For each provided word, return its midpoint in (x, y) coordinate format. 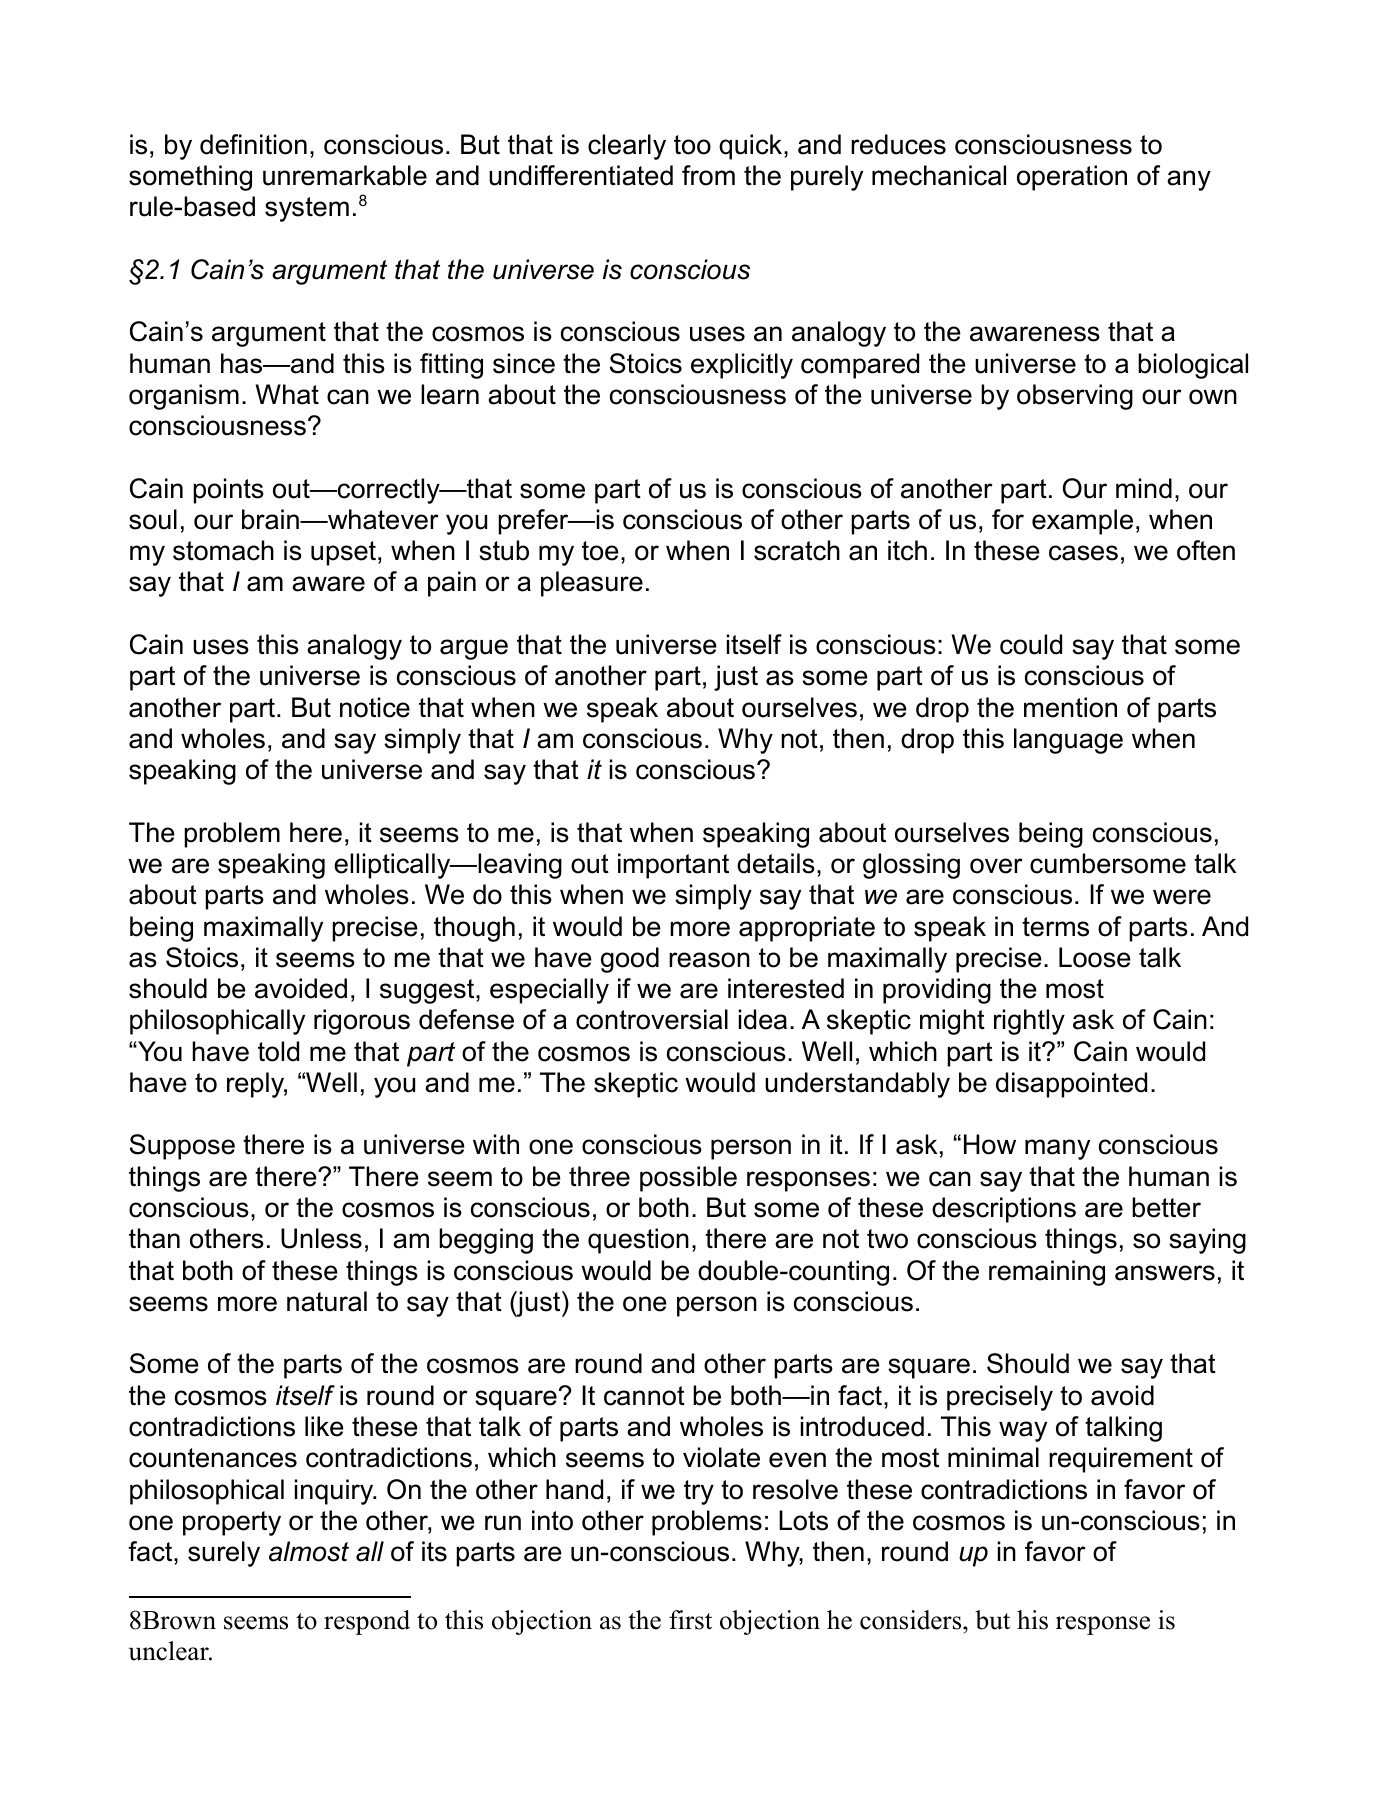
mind (1144, 488)
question (638, 1241)
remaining (1047, 1273)
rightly (1029, 1022)
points (228, 491)
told (278, 1051)
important (673, 866)
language (1068, 741)
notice (375, 707)
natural (327, 1301)
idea (763, 1019)
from (708, 175)
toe (600, 551)
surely (224, 1554)
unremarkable (345, 175)
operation (1072, 178)
